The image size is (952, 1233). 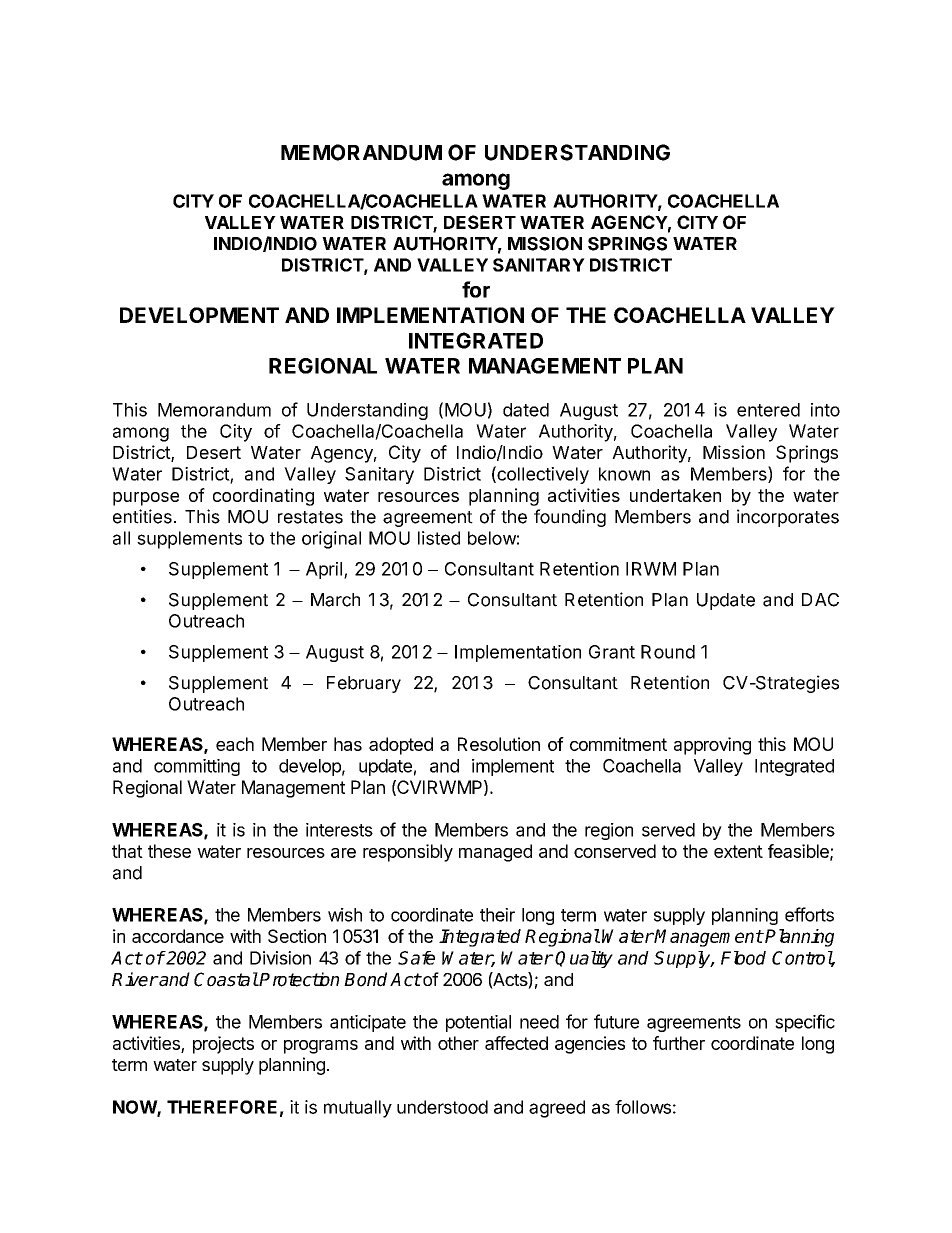 What do you see at coordinates (222, 1107) in the image?
I see `THEREFORE` at bounding box center [222, 1107].
